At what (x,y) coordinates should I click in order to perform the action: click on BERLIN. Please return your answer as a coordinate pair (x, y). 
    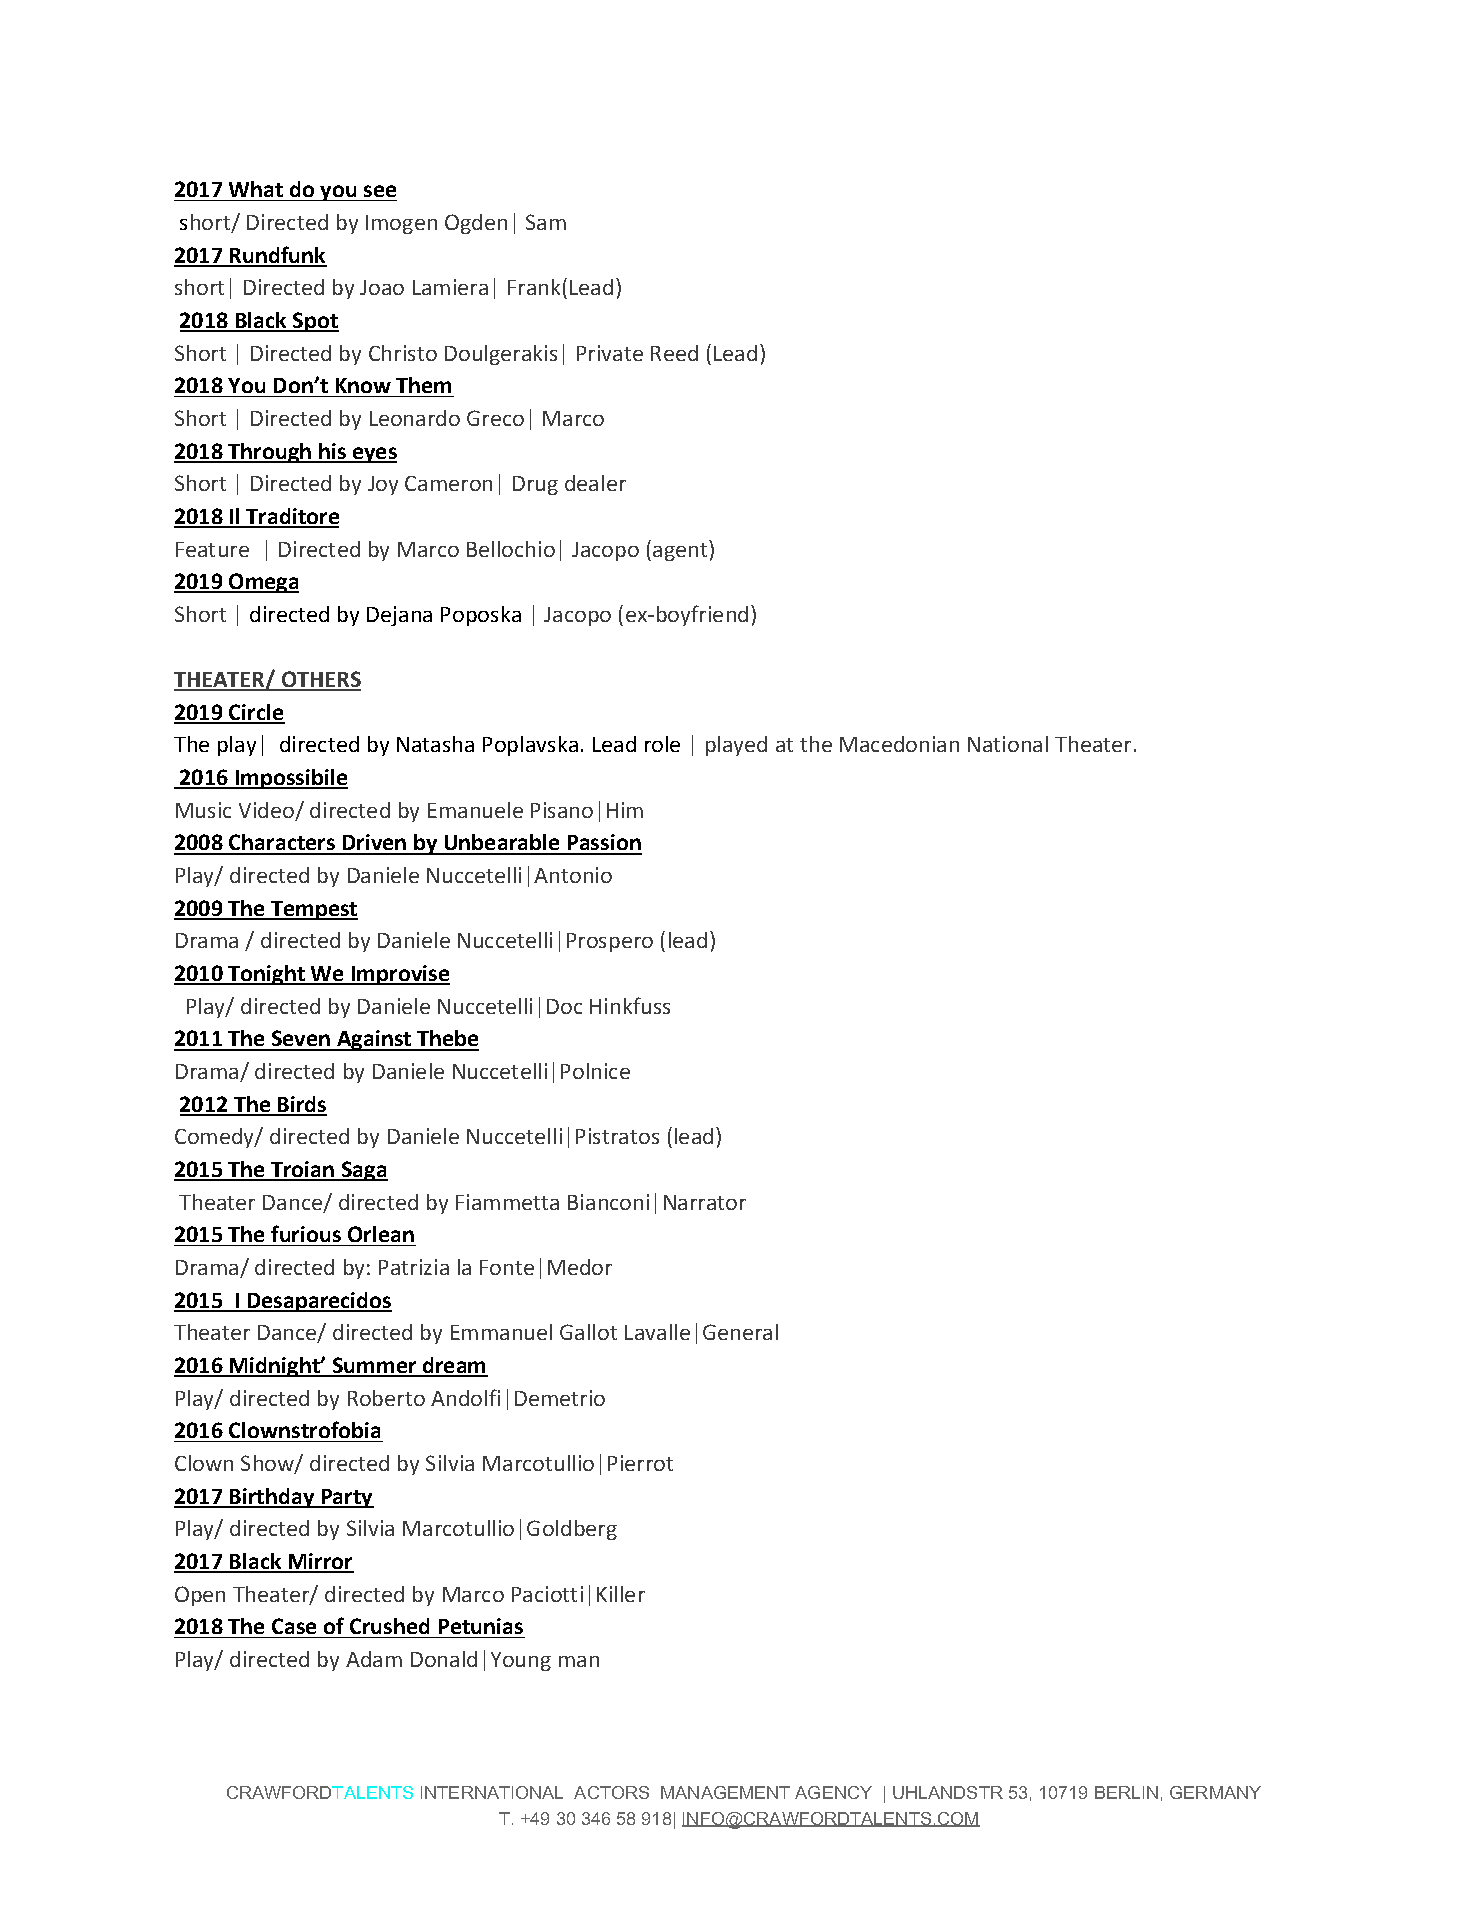
    Looking at the image, I should click on (1126, 1792).
